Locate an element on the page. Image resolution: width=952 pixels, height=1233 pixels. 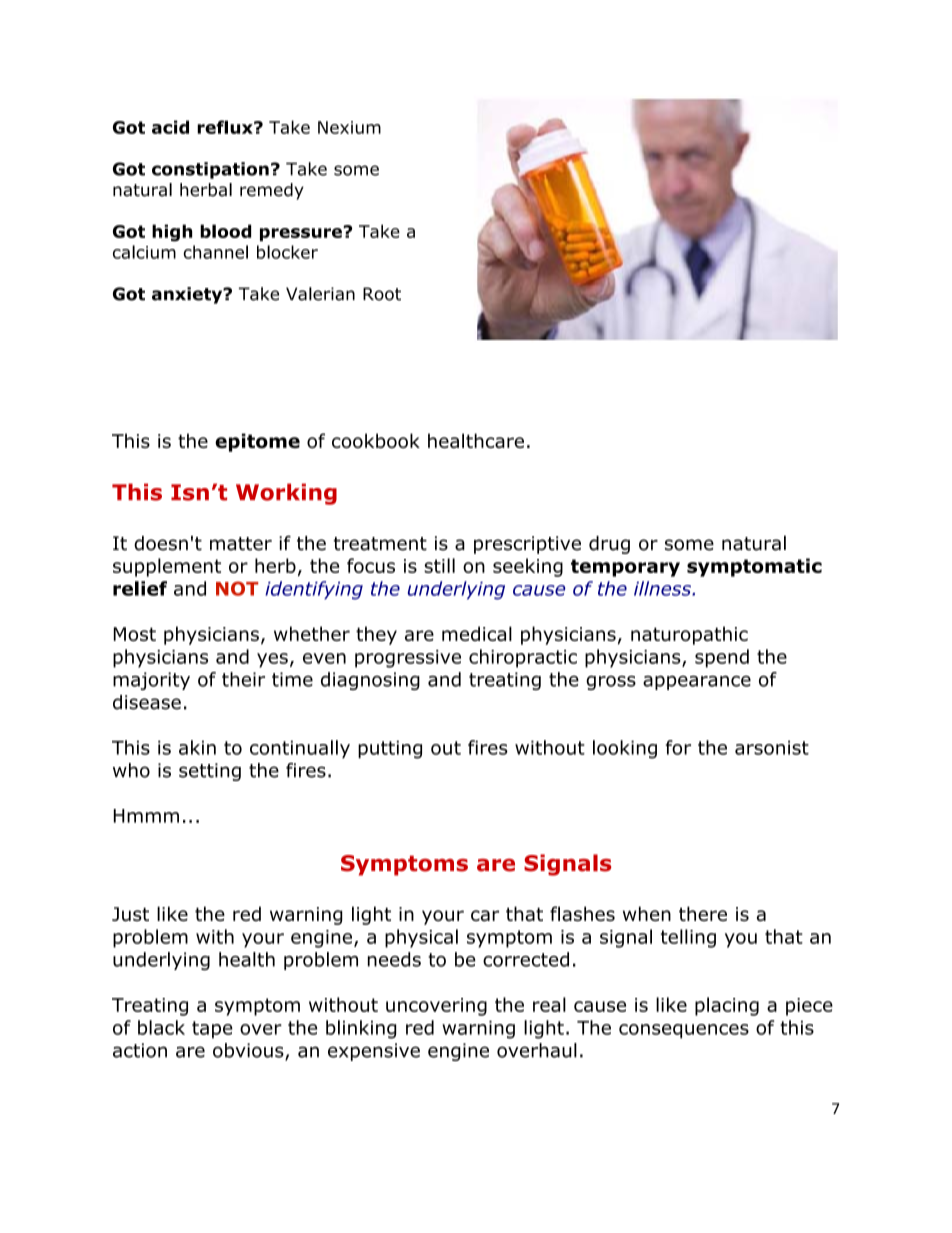
NOT is located at coordinates (237, 588).
